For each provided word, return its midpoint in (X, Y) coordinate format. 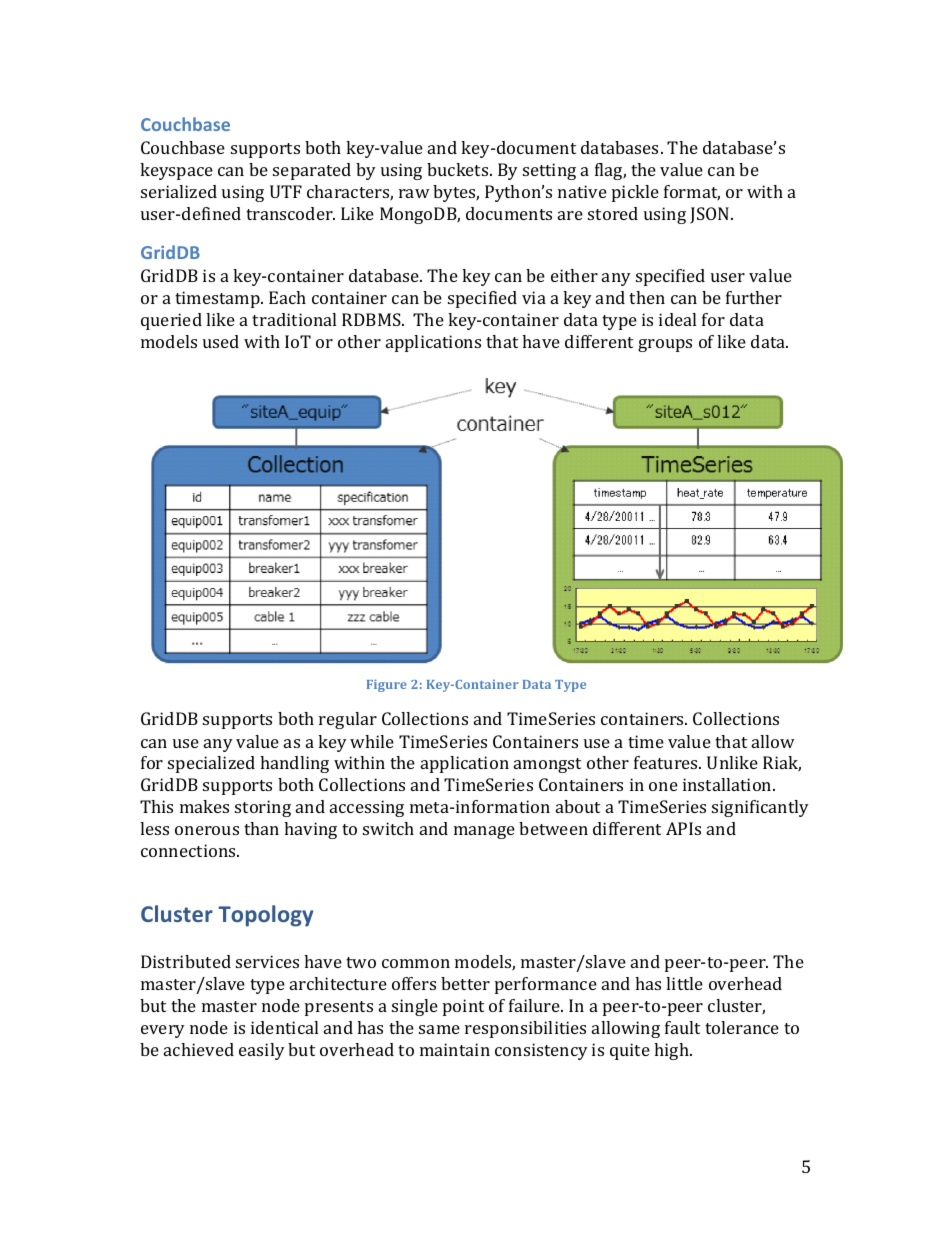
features (667, 762)
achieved (199, 1049)
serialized (179, 191)
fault (682, 1027)
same (439, 1029)
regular (348, 720)
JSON (711, 215)
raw (414, 193)
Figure (387, 686)
